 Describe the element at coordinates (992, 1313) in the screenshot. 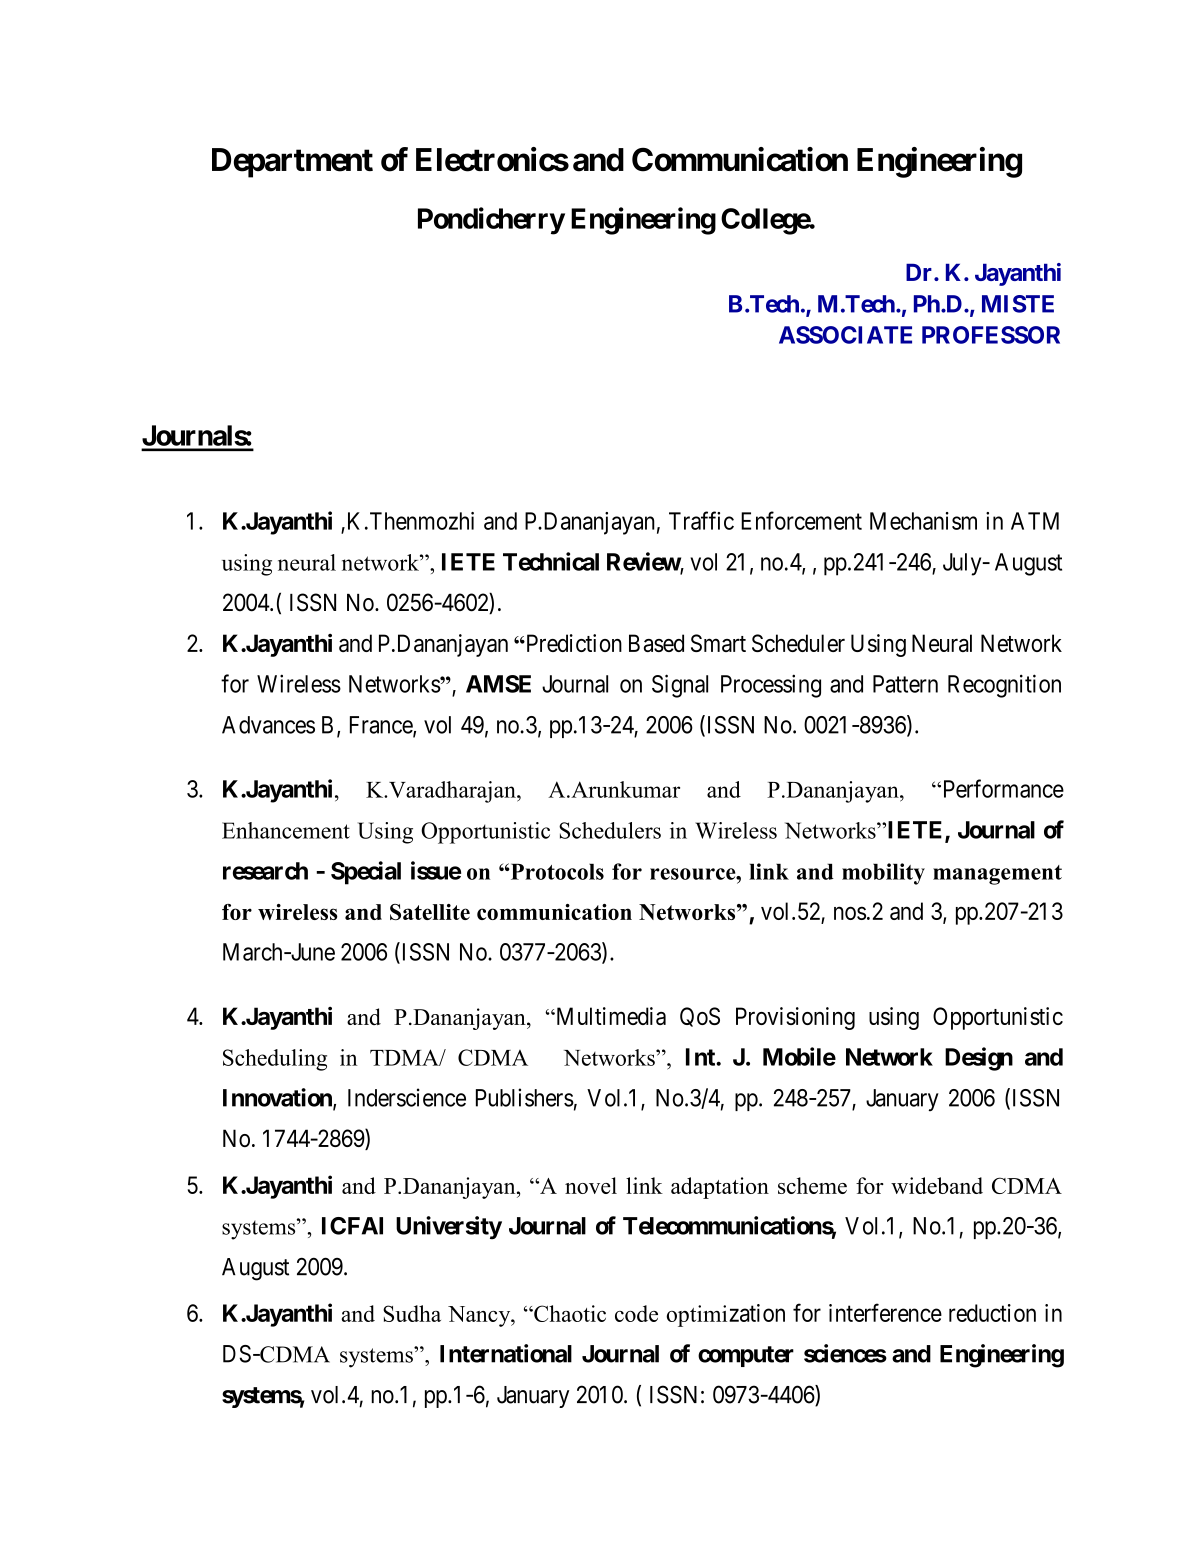

I see `reduction` at that location.
